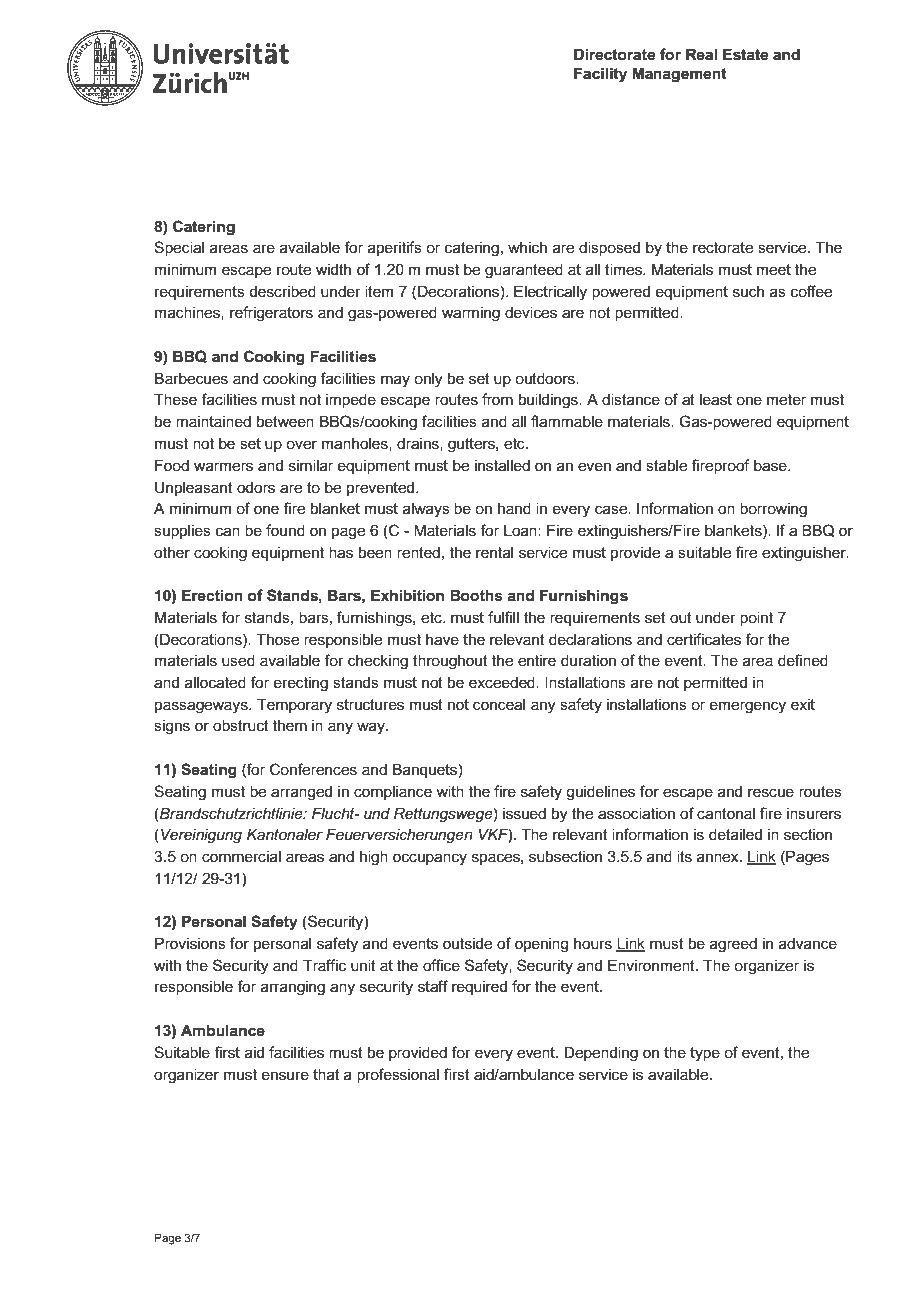 Image resolution: width=924 pixels, height=1308 pixels. What do you see at coordinates (745, 54) in the document?
I see `Estate` at bounding box center [745, 54].
